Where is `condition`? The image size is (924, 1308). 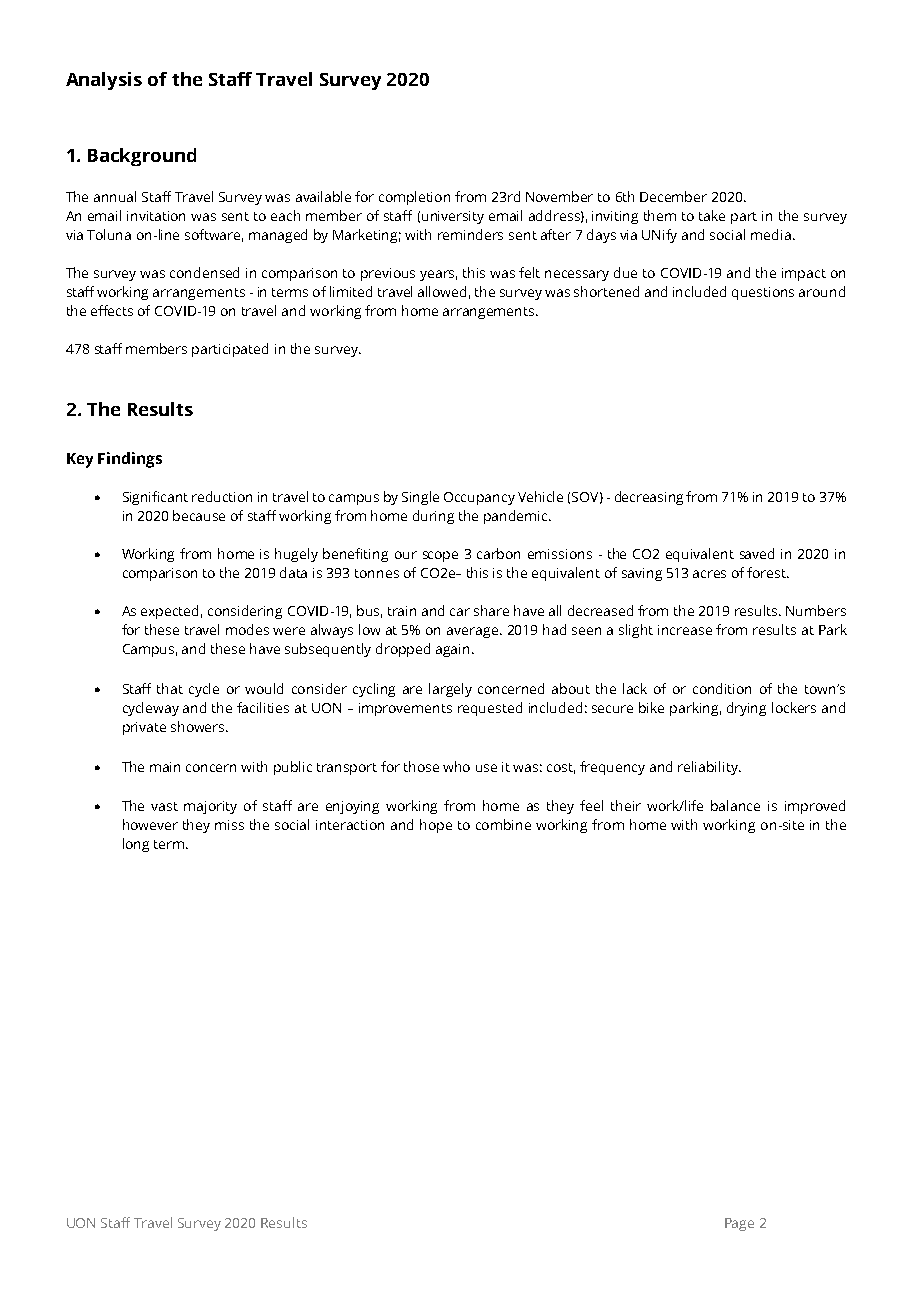 condition is located at coordinates (722, 688).
